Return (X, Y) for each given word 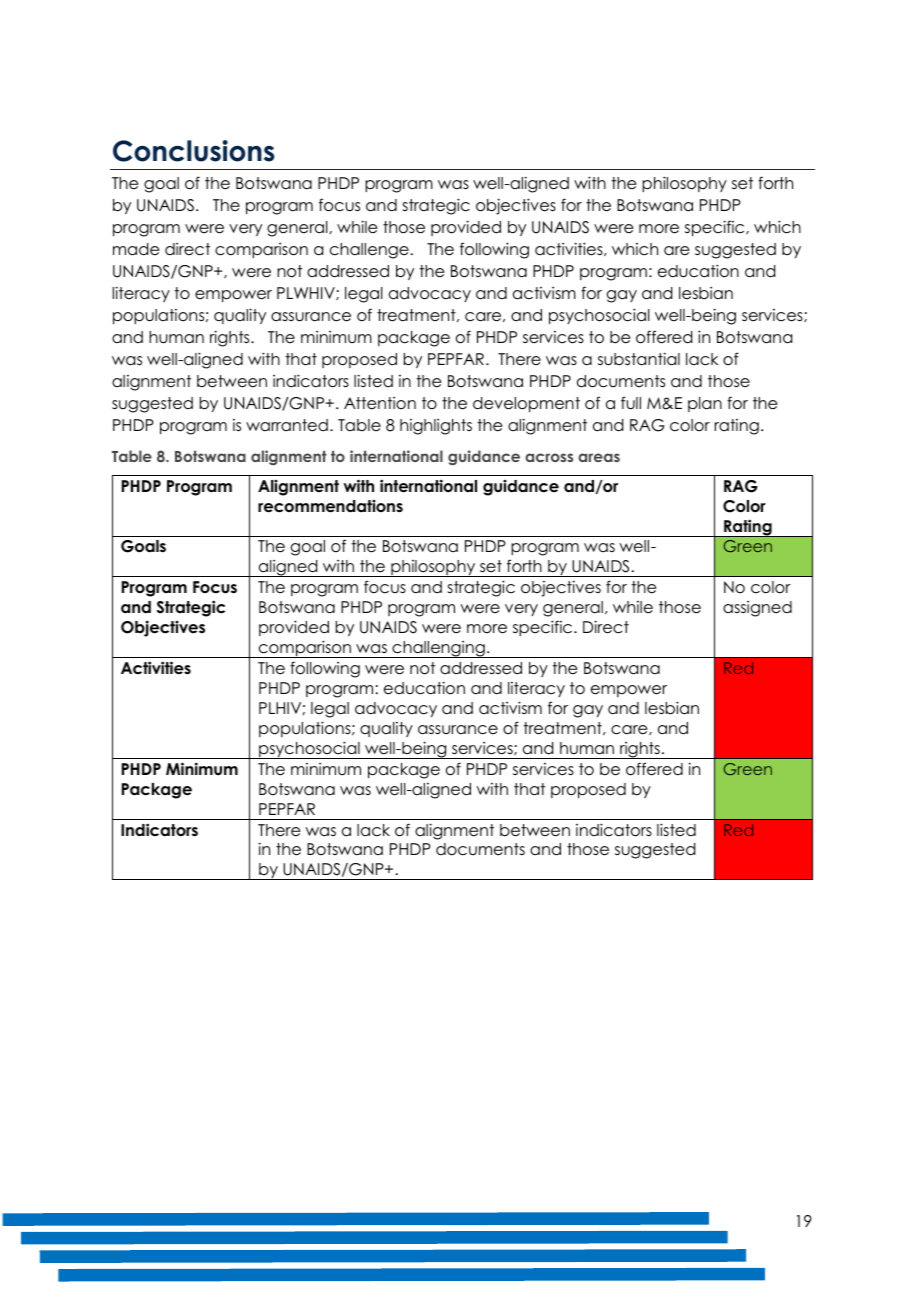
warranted (287, 425)
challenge (369, 251)
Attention (380, 403)
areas (599, 457)
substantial (639, 359)
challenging (438, 649)
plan (705, 404)
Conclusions (193, 151)
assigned (757, 609)
